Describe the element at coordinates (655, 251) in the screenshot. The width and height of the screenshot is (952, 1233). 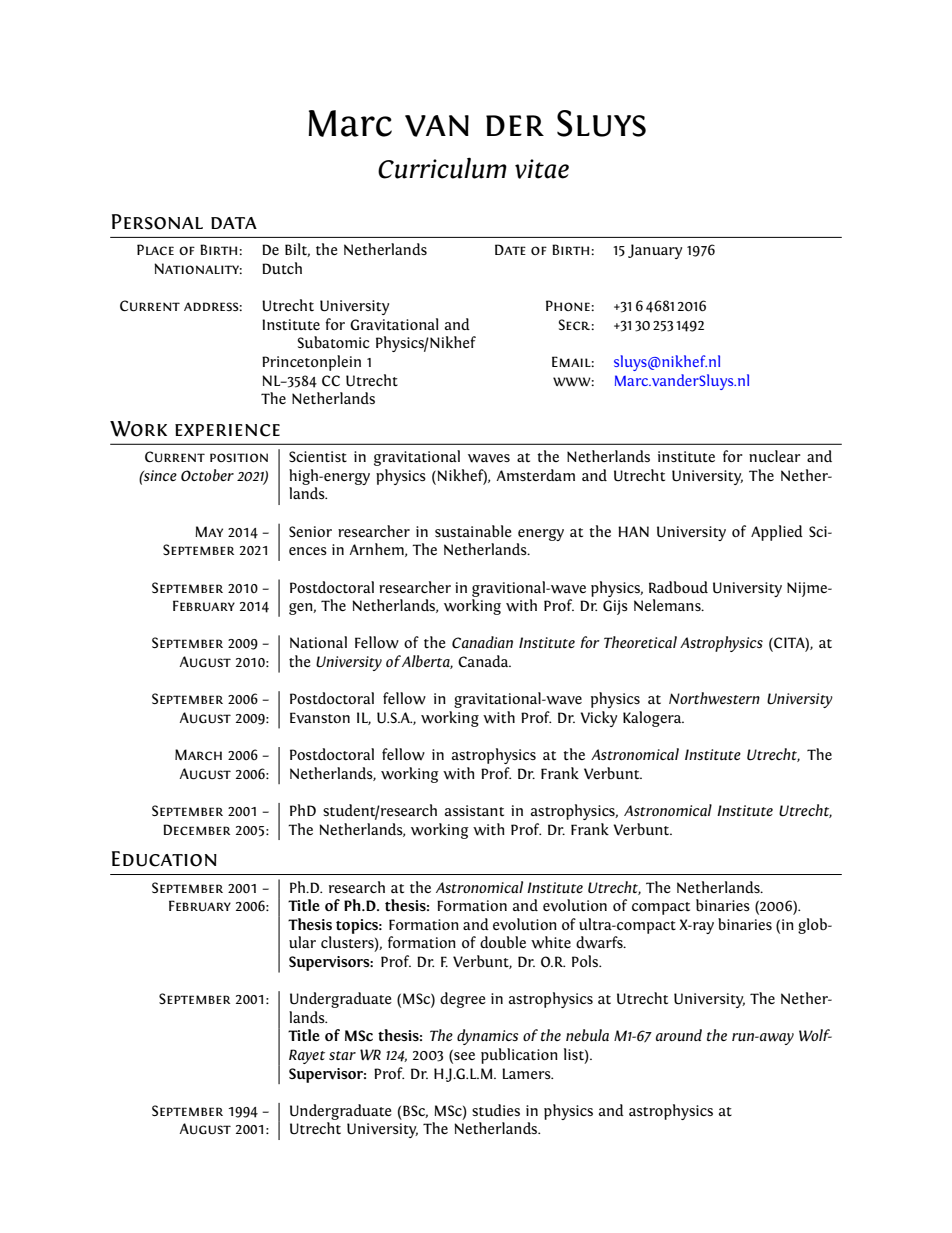
I see `January` at that location.
